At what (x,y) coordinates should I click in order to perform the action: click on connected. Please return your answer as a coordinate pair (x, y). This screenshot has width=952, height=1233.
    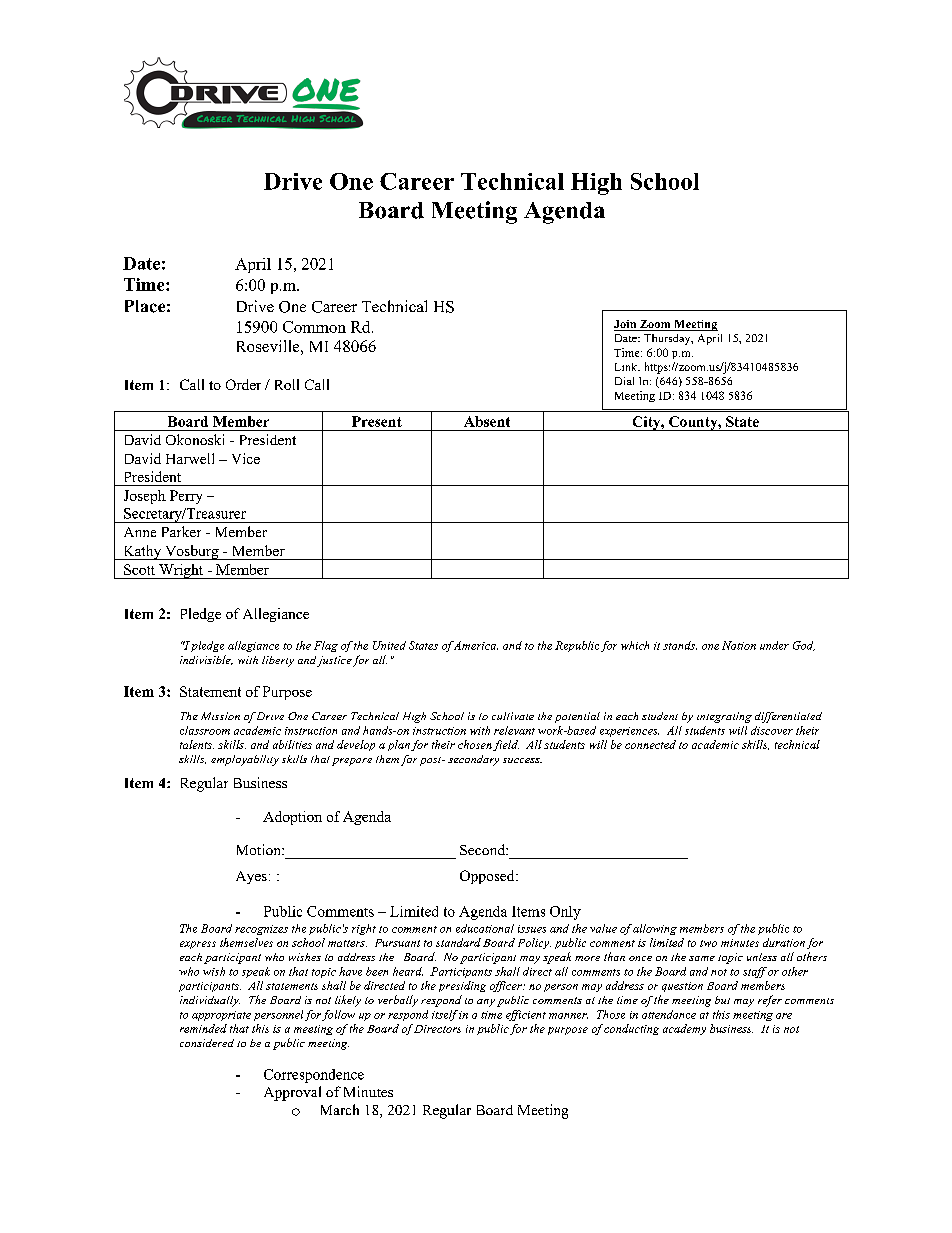
    Looking at the image, I should click on (650, 744).
